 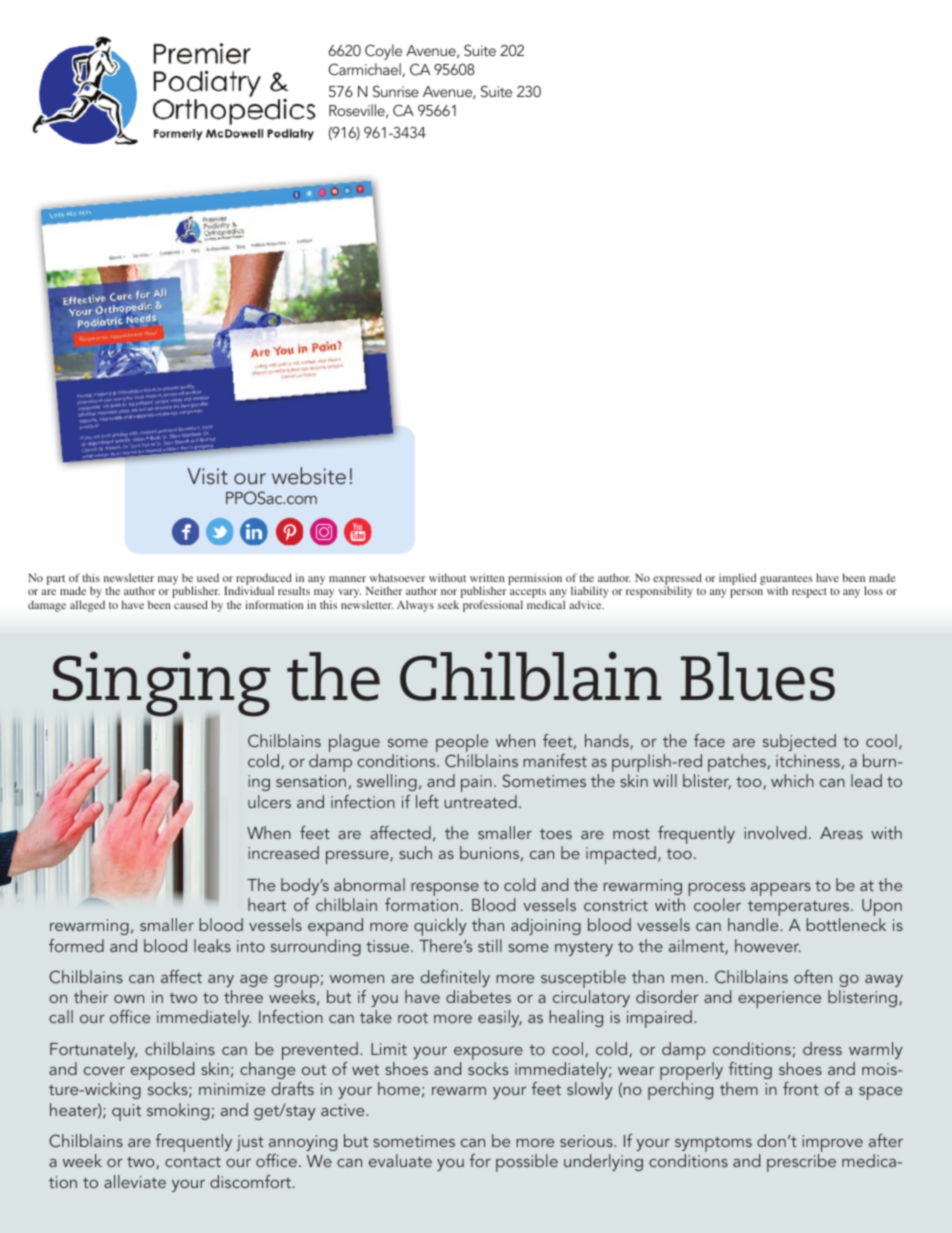 What do you see at coordinates (786, 581) in the document?
I see `guarantees` at bounding box center [786, 581].
